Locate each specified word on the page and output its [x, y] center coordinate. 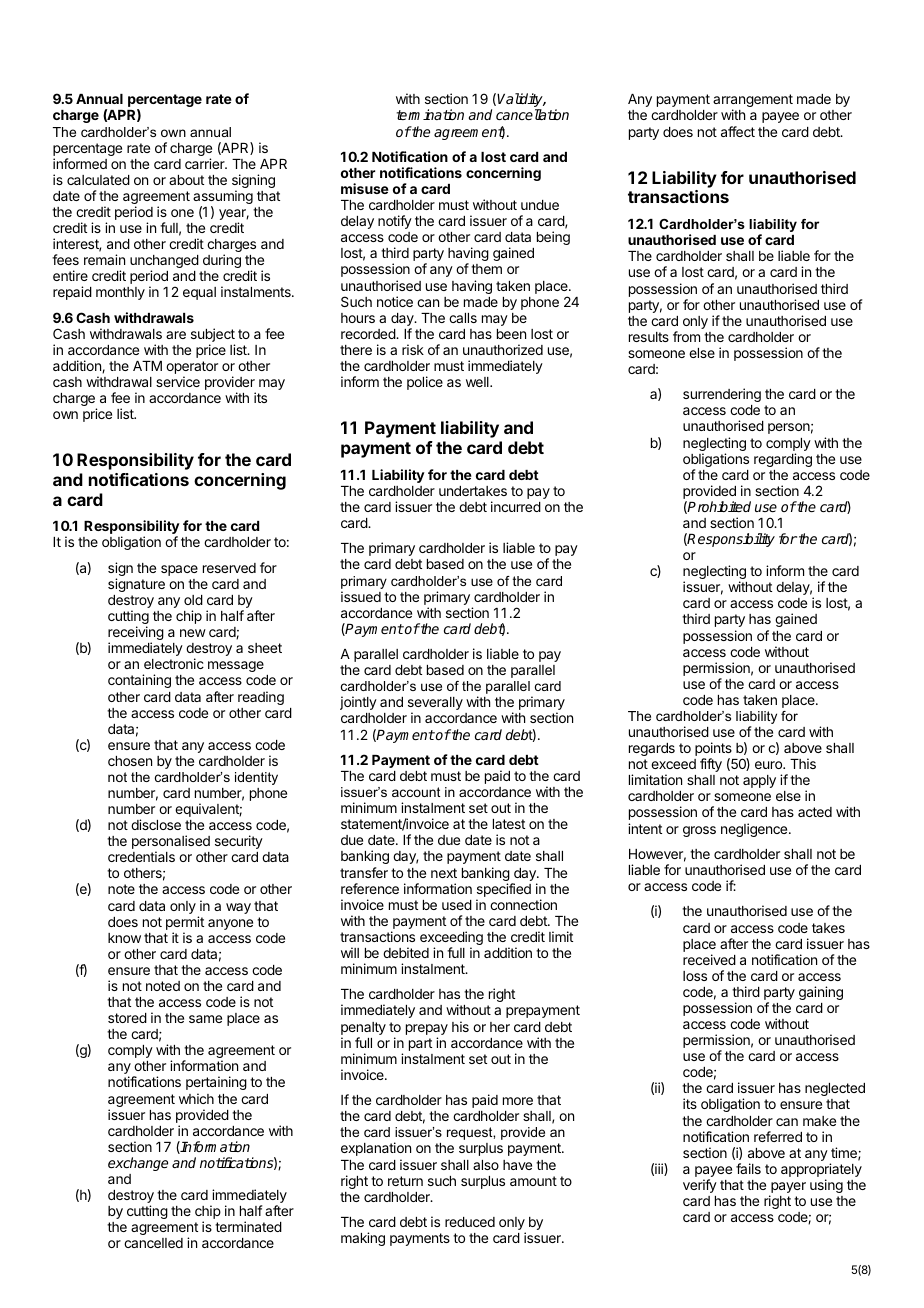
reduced [470, 1222]
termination [430, 114]
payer [787, 1189]
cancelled [153, 1243]
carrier [206, 163]
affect [738, 131]
